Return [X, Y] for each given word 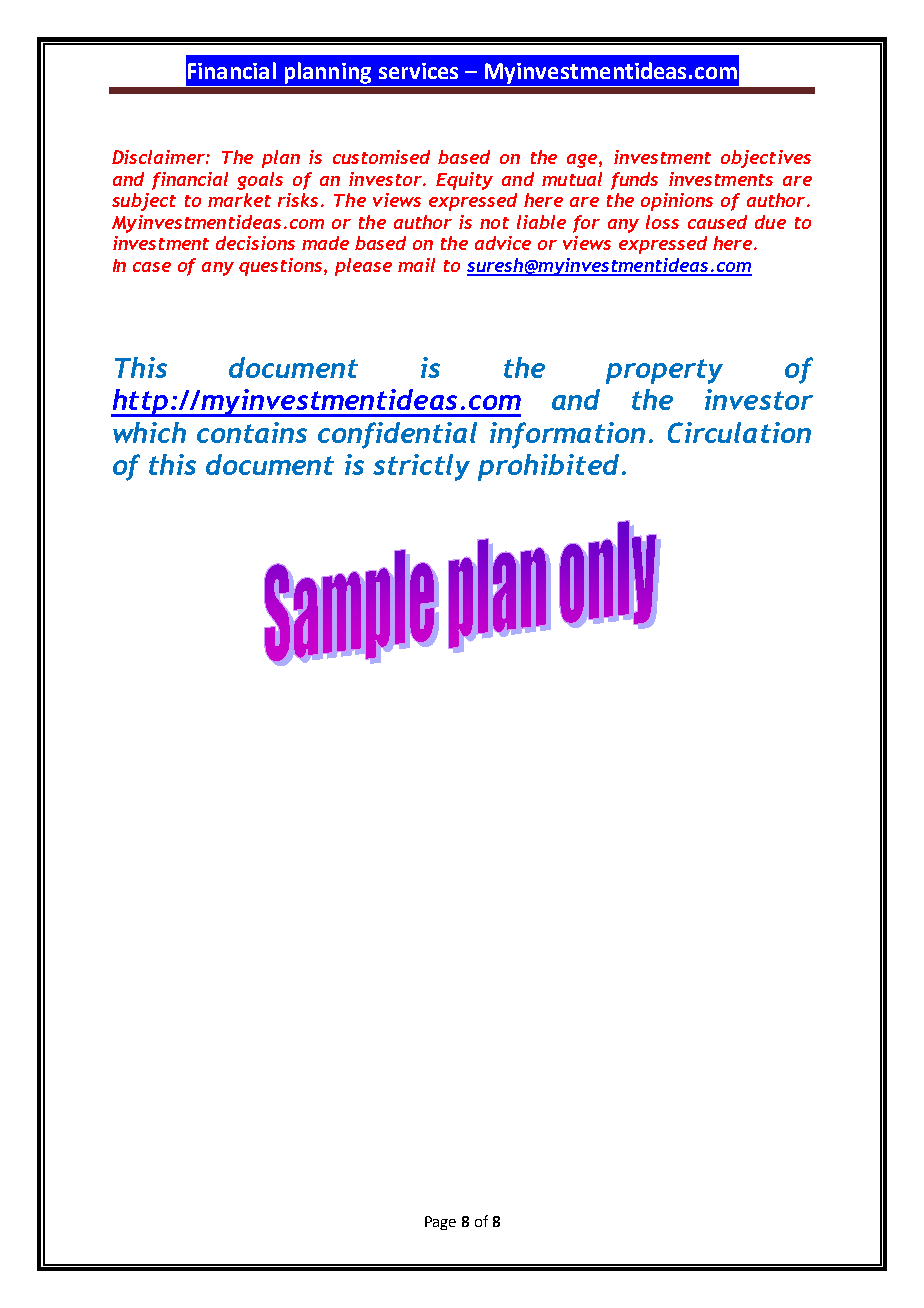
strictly [421, 467]
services [418, 71]
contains [252, 432]
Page [440, 1223]
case [152, 267]
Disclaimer [159, 157]
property [664, 371]
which [149, 432]
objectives [766, 159]
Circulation [739, 432]
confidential [397, 435]
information [567, 435]
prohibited [548, 467]
